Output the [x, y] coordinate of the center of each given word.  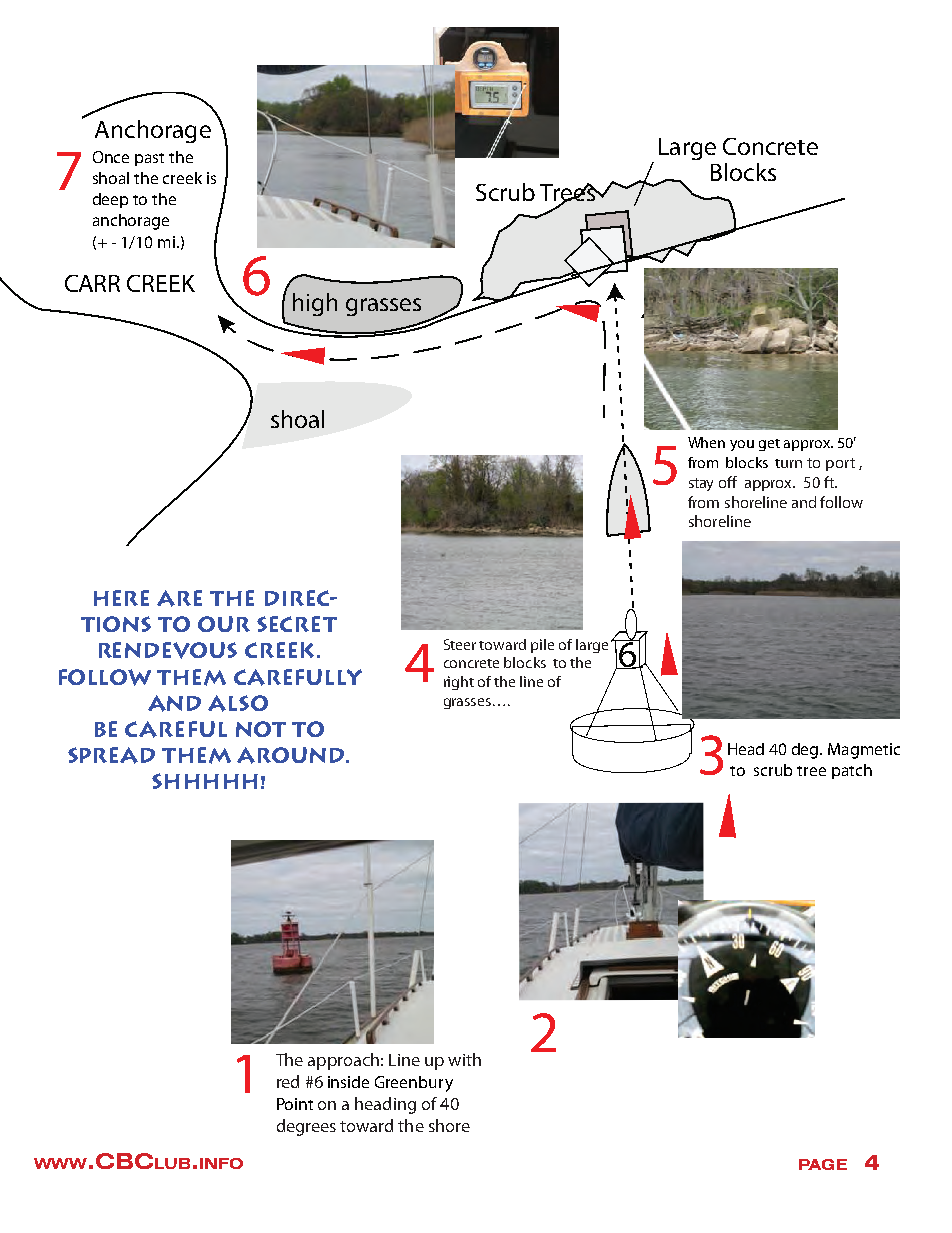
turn [788, 463]
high [315, 304]
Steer [460, 644]
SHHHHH [205, 781]
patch [852, 771]
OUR [224, 624]
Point [295, 1104]
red [288, 1081]
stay [701, 484]
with [464, 1059]
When [706, 442]
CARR [92, 283]
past [149, 159]
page [823, 1164]
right [459, 683]
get [769, 445]
